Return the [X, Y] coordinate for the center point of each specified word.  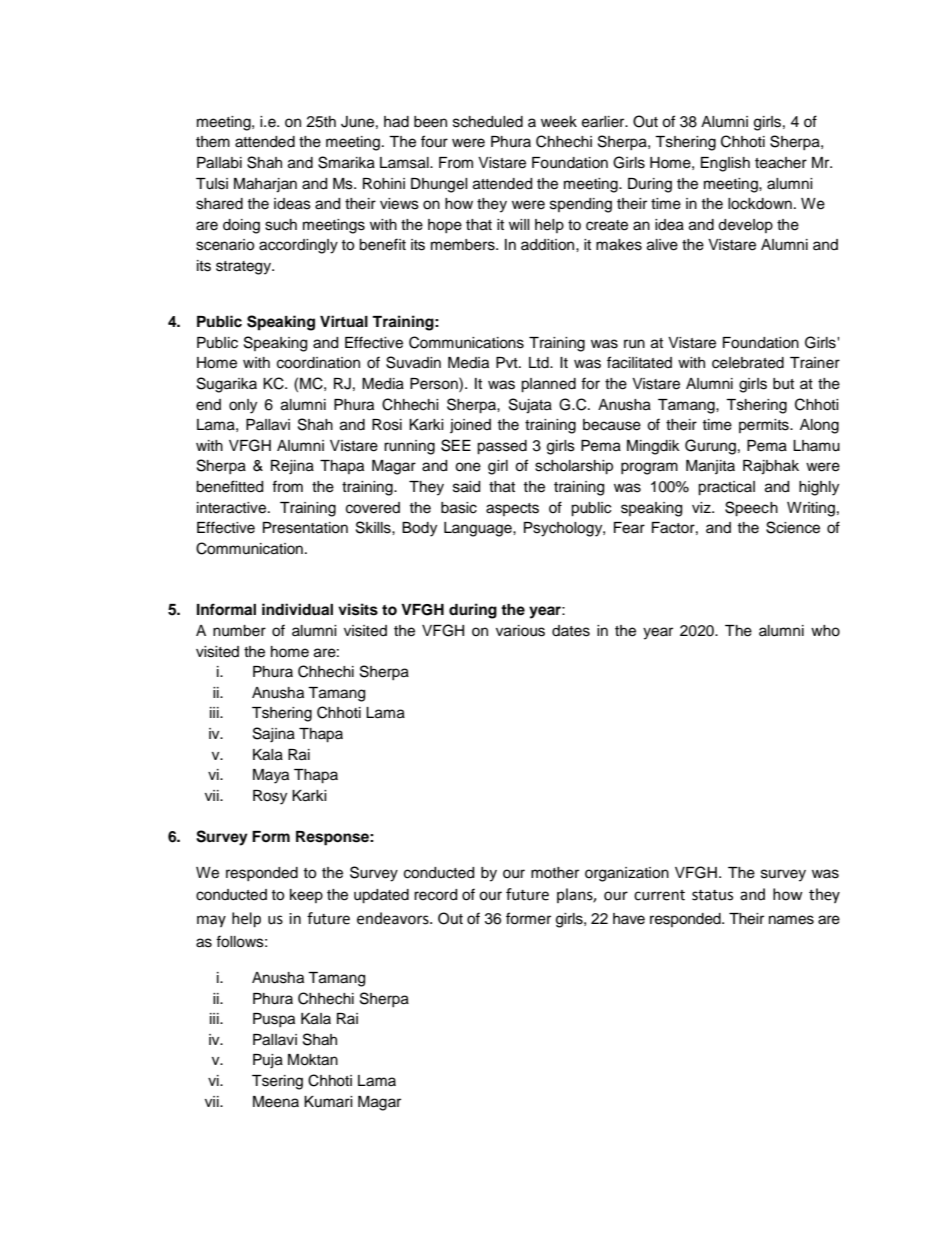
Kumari [328, 1101]
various [520, 631]
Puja [268, 1061]
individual [297, 609]
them [213, 142]
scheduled [488, 122]
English [725, 164]
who [825, 631]
